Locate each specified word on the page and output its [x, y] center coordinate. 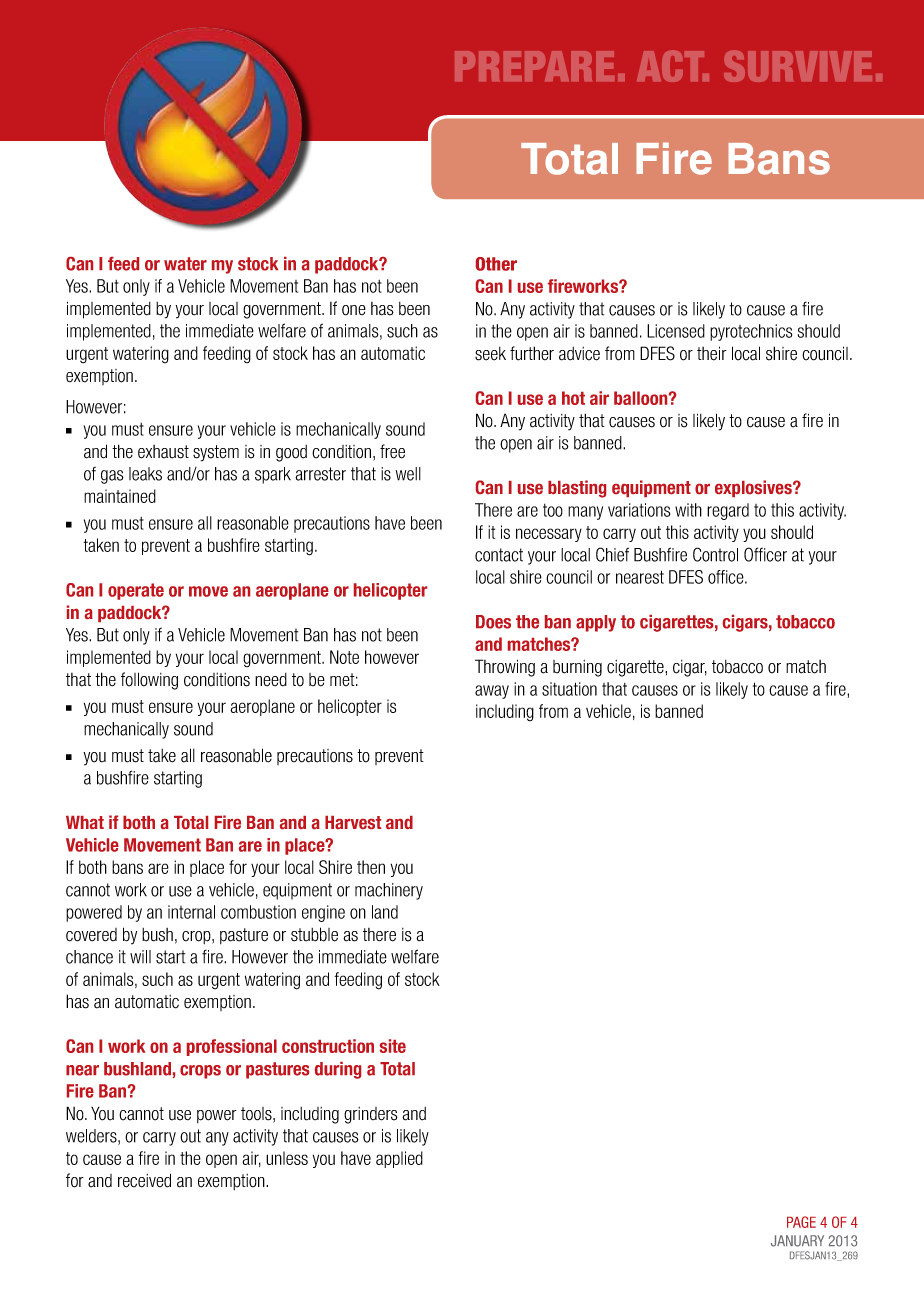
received [144, 1180]
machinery [389, 891]
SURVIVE [798, 66]
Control [715, 554]
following [149, 681]
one [354, 310]
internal [191, 912]
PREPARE [534, 66]
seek [490, 354]
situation [569, 689]
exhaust [163, 452]
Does [493, 622]
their [712, 353]
